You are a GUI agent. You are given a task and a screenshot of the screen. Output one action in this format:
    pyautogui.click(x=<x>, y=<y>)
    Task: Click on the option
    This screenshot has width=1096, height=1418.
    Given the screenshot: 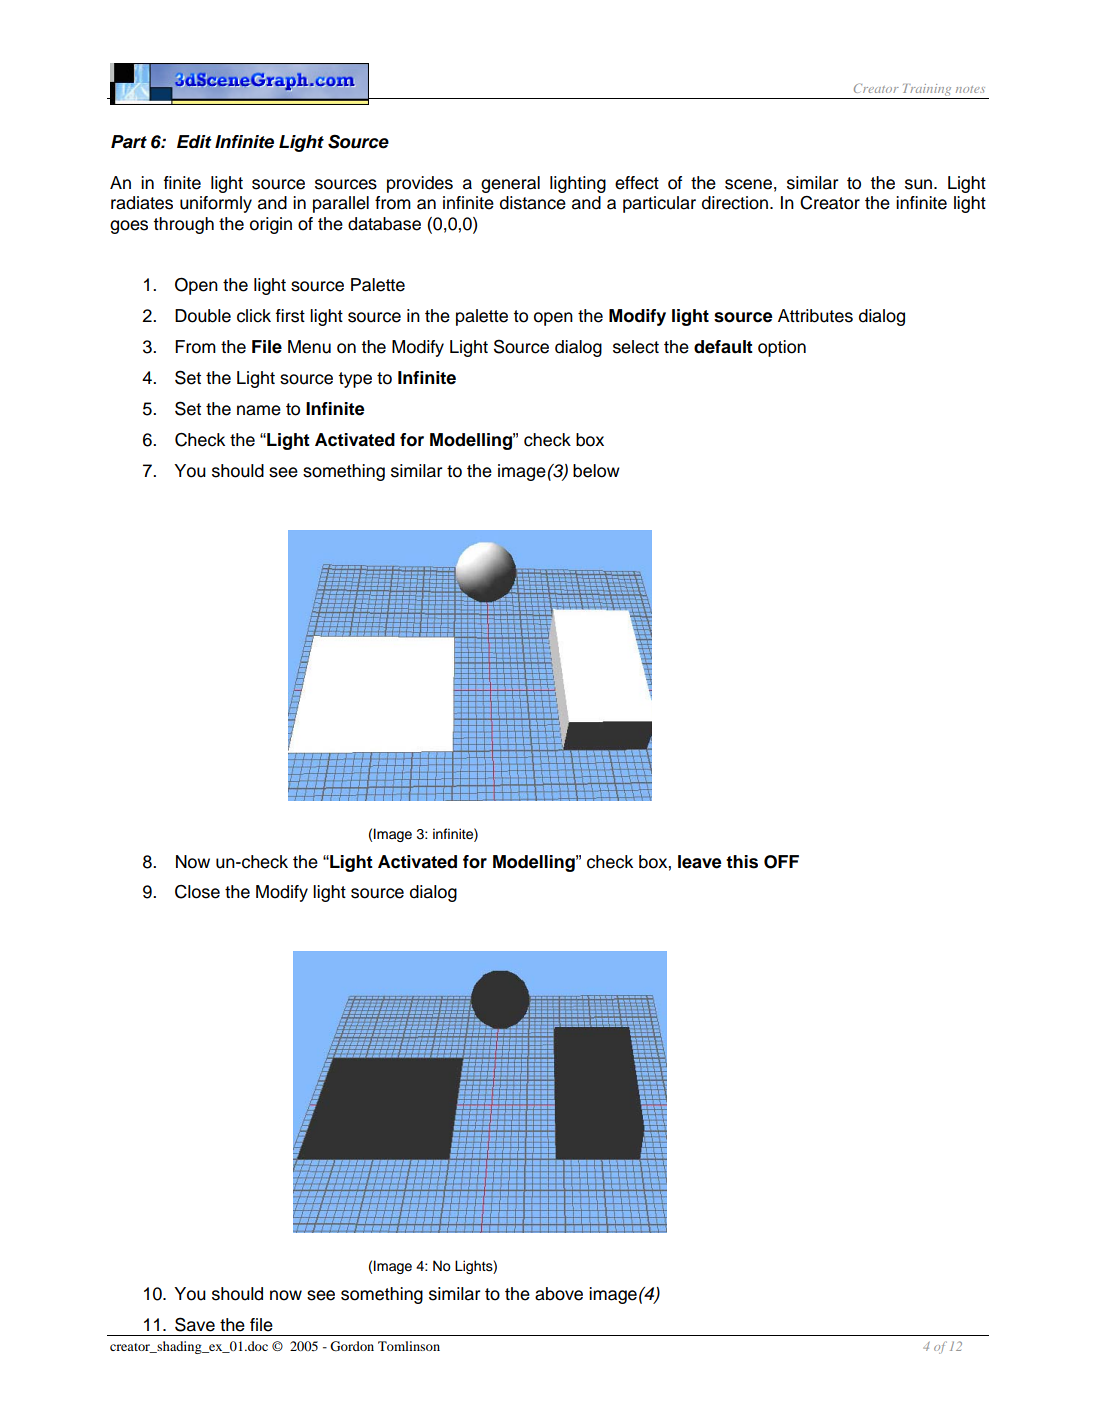 What is the action you would take?
    pyautogui.click(x=782, y=348)
